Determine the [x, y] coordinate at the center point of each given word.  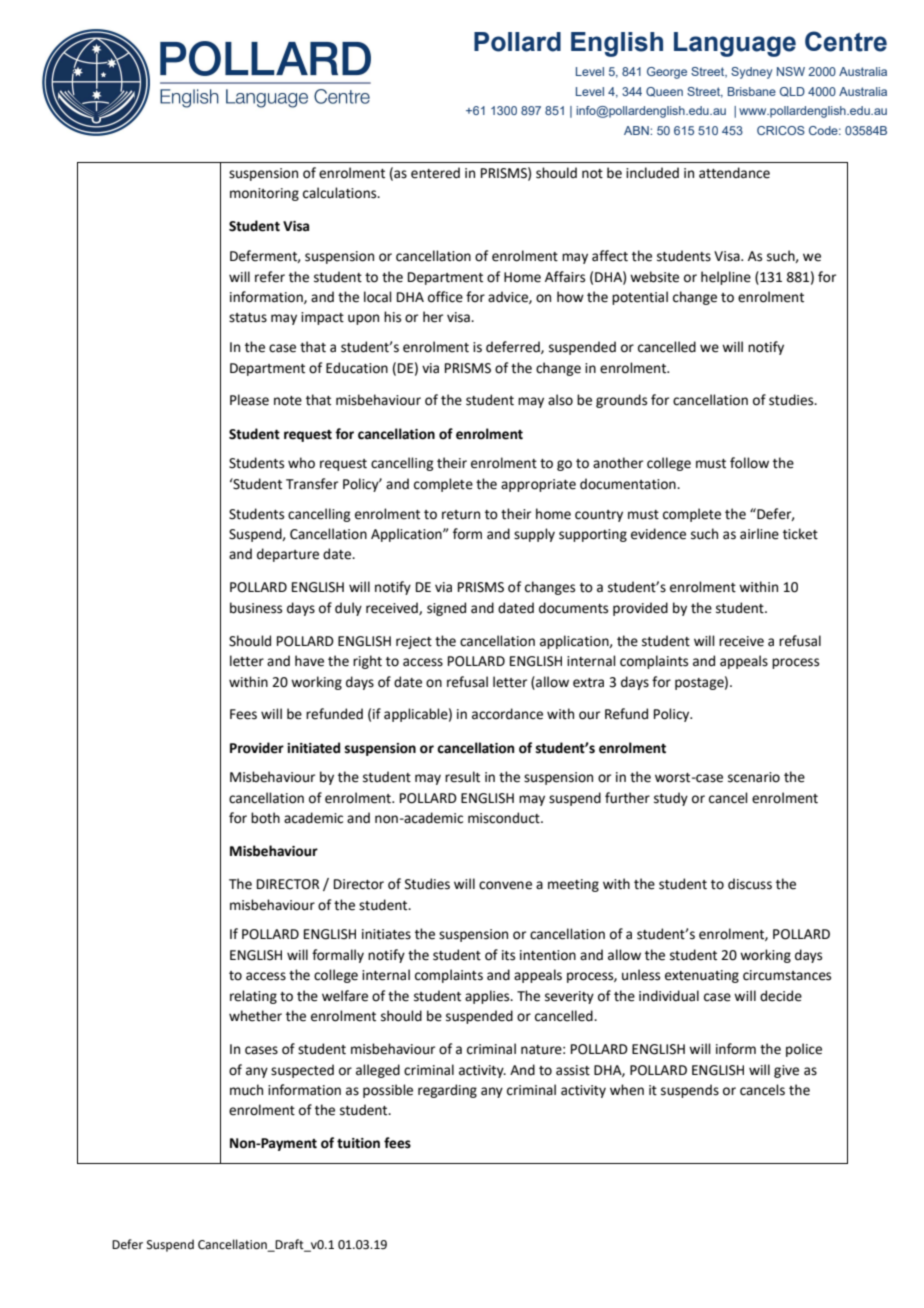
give [786, 1071]
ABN [637, 130]
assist [573, 1070]
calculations [341, 193]
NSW [791, 71]
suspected [302, 1071]
